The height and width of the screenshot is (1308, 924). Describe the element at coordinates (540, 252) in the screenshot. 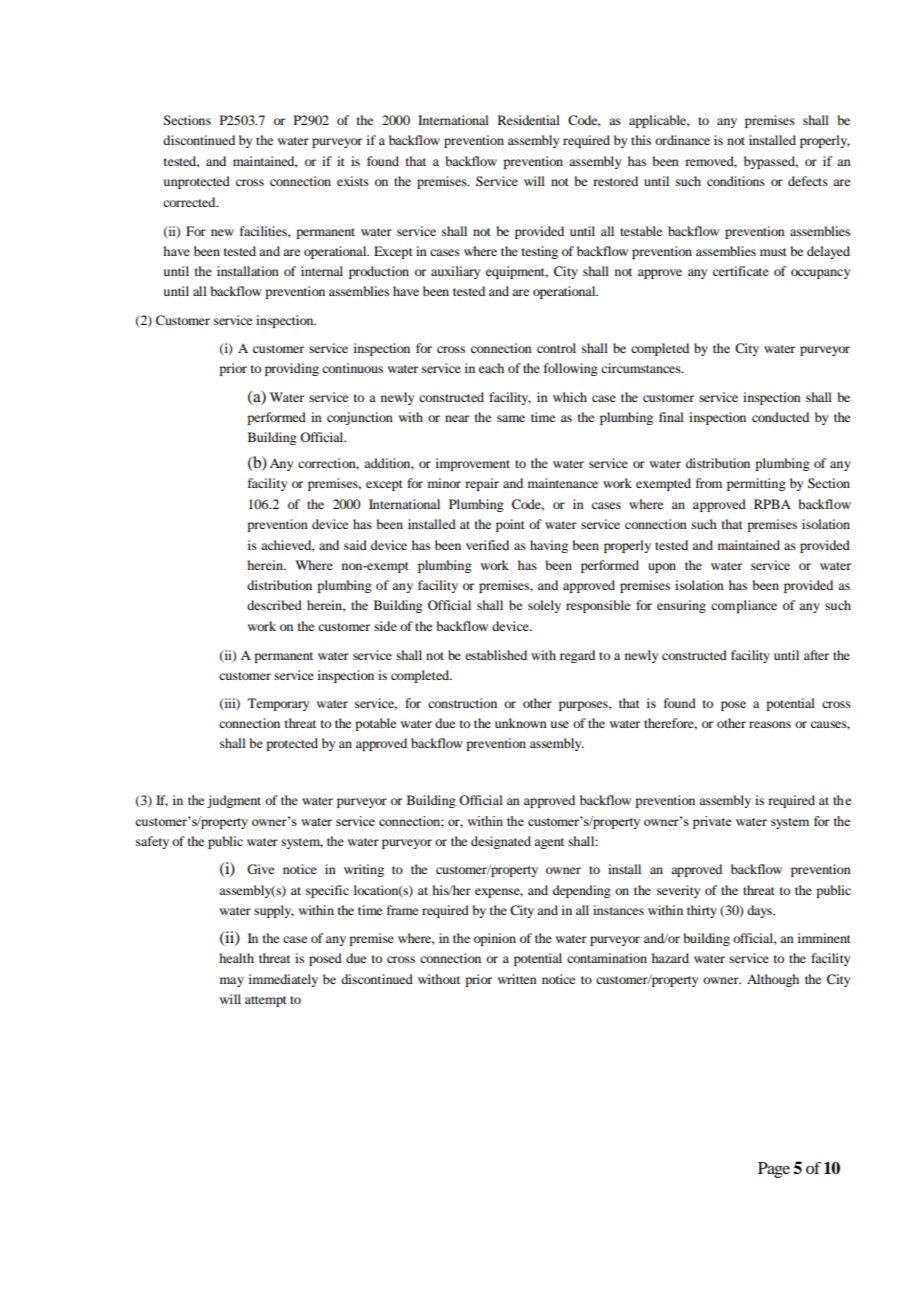

I see `testing` at that location.
